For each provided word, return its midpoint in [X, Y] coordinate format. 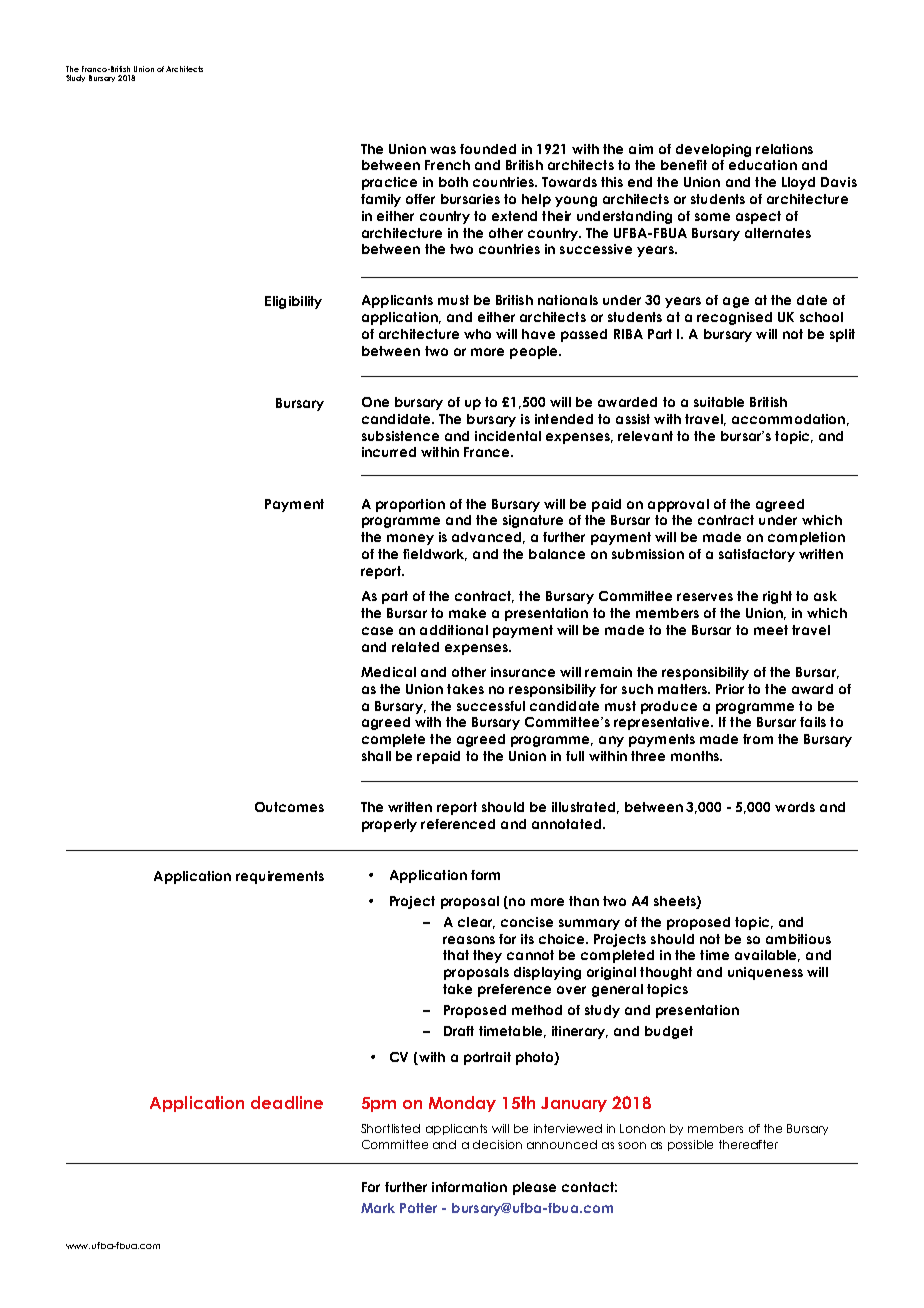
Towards [569, 182]
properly [389, 825]
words [795, 807]
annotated [566, 824]
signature [533, 521]
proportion [410, 505]
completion [806, 538]
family [381, 200]
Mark [378, 1208]
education [763, 165]
